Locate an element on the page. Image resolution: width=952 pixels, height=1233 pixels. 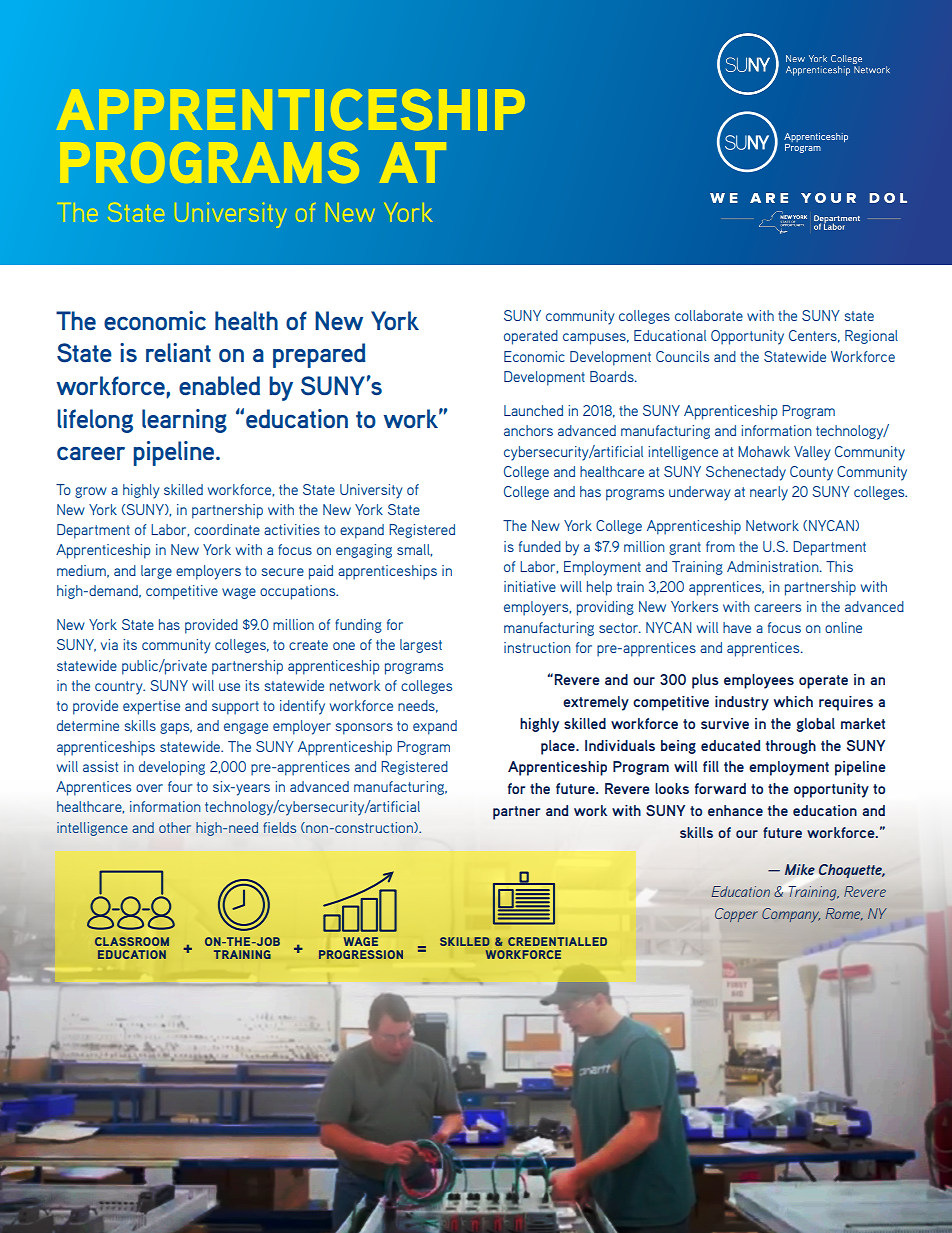
gaps is located at coordinates (176, 729).
